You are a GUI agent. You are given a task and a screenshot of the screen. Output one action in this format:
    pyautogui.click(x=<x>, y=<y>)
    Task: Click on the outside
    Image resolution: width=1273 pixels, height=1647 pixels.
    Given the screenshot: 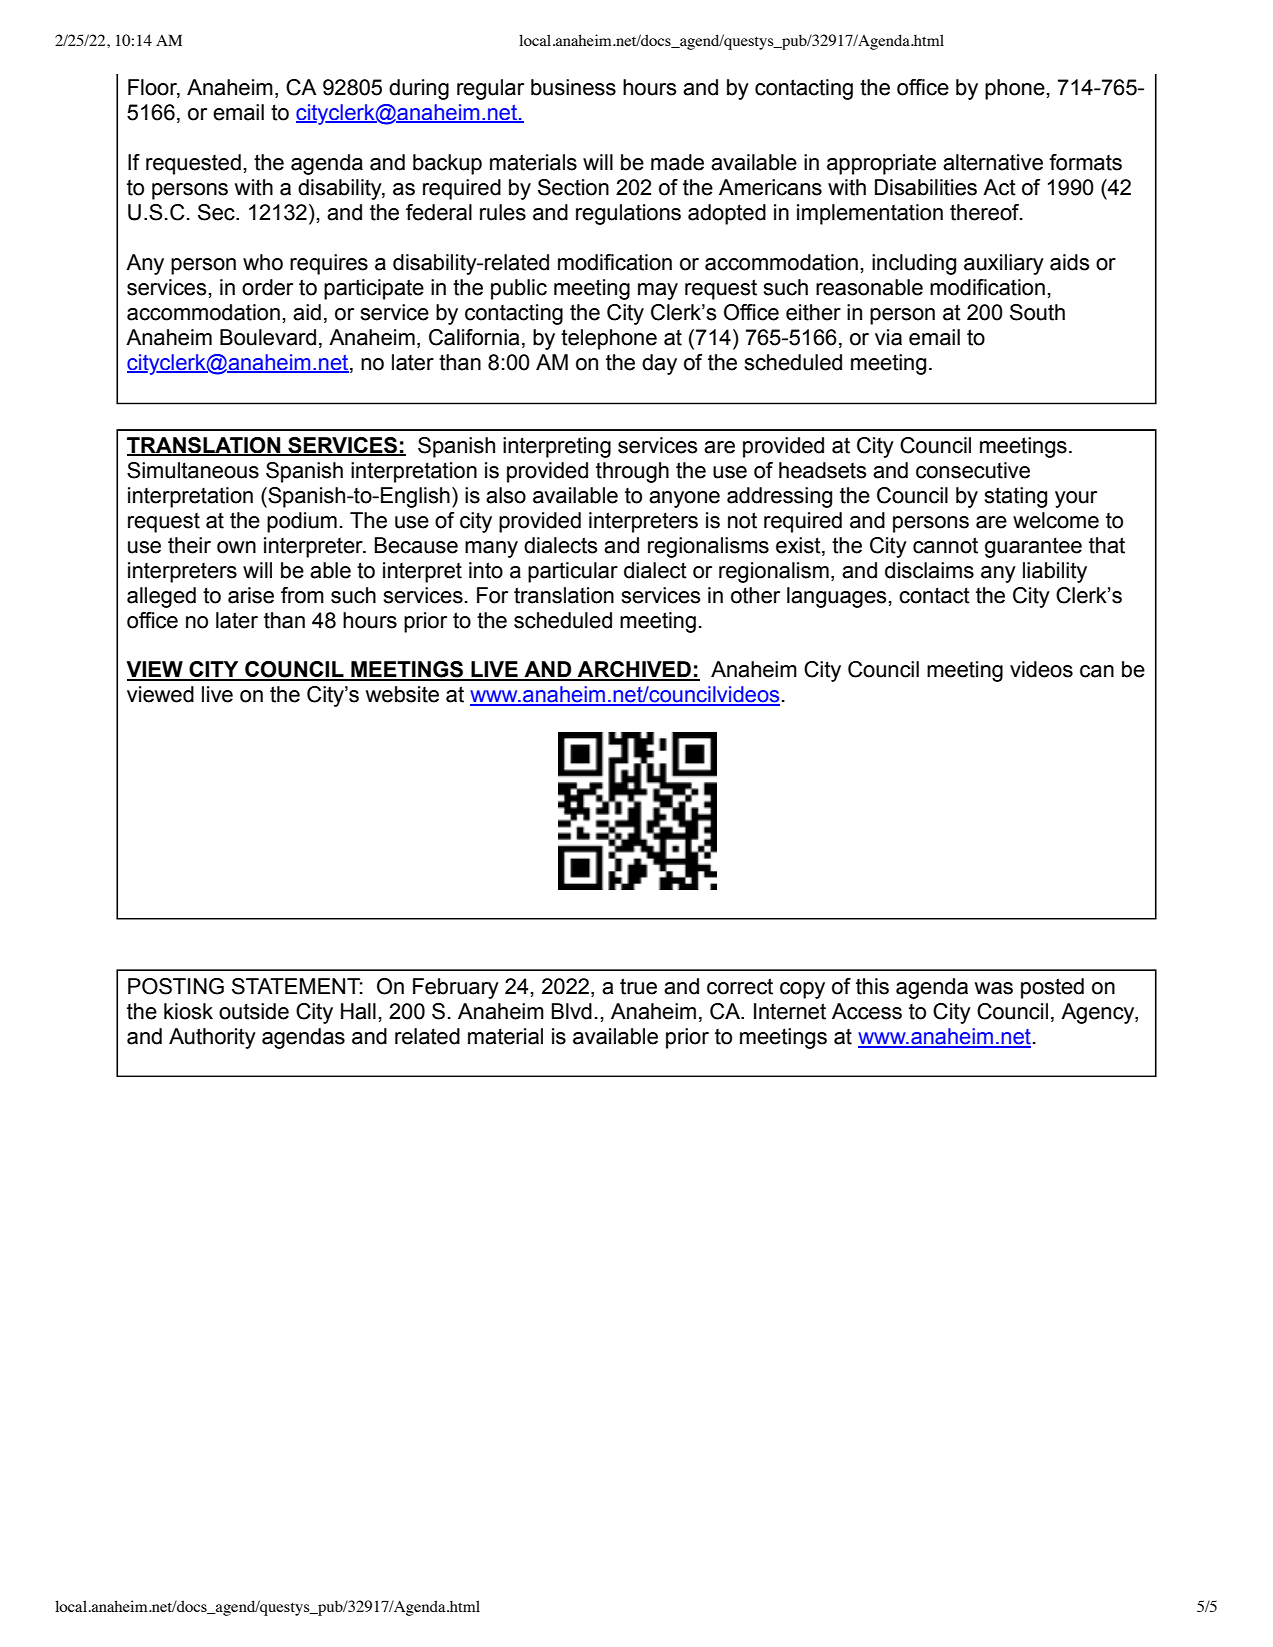 What is the action you would take?
    pyautogui.click(x=254, y=1011)
